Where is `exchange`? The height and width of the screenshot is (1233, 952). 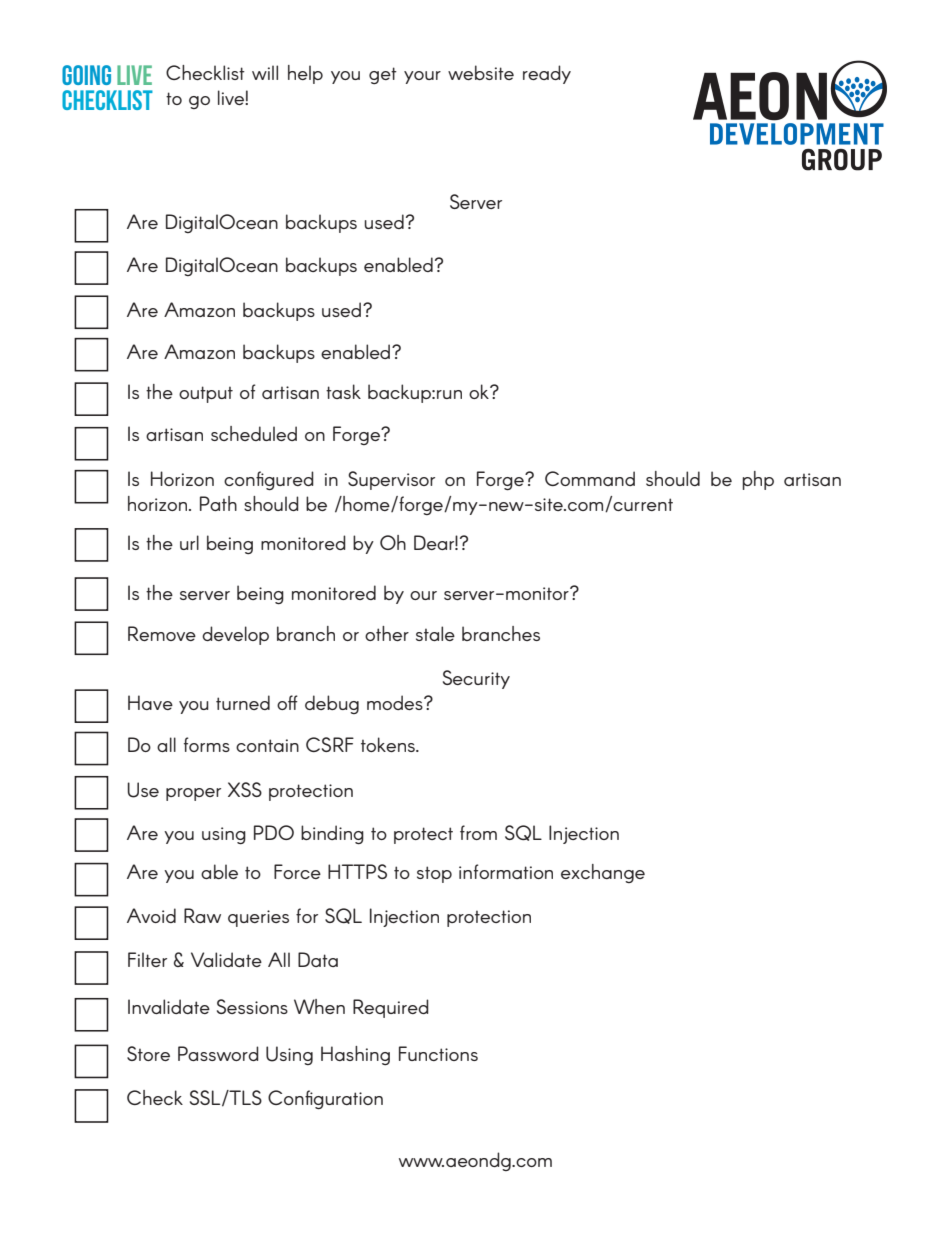 exchange is located at coordinates (603, 873).
